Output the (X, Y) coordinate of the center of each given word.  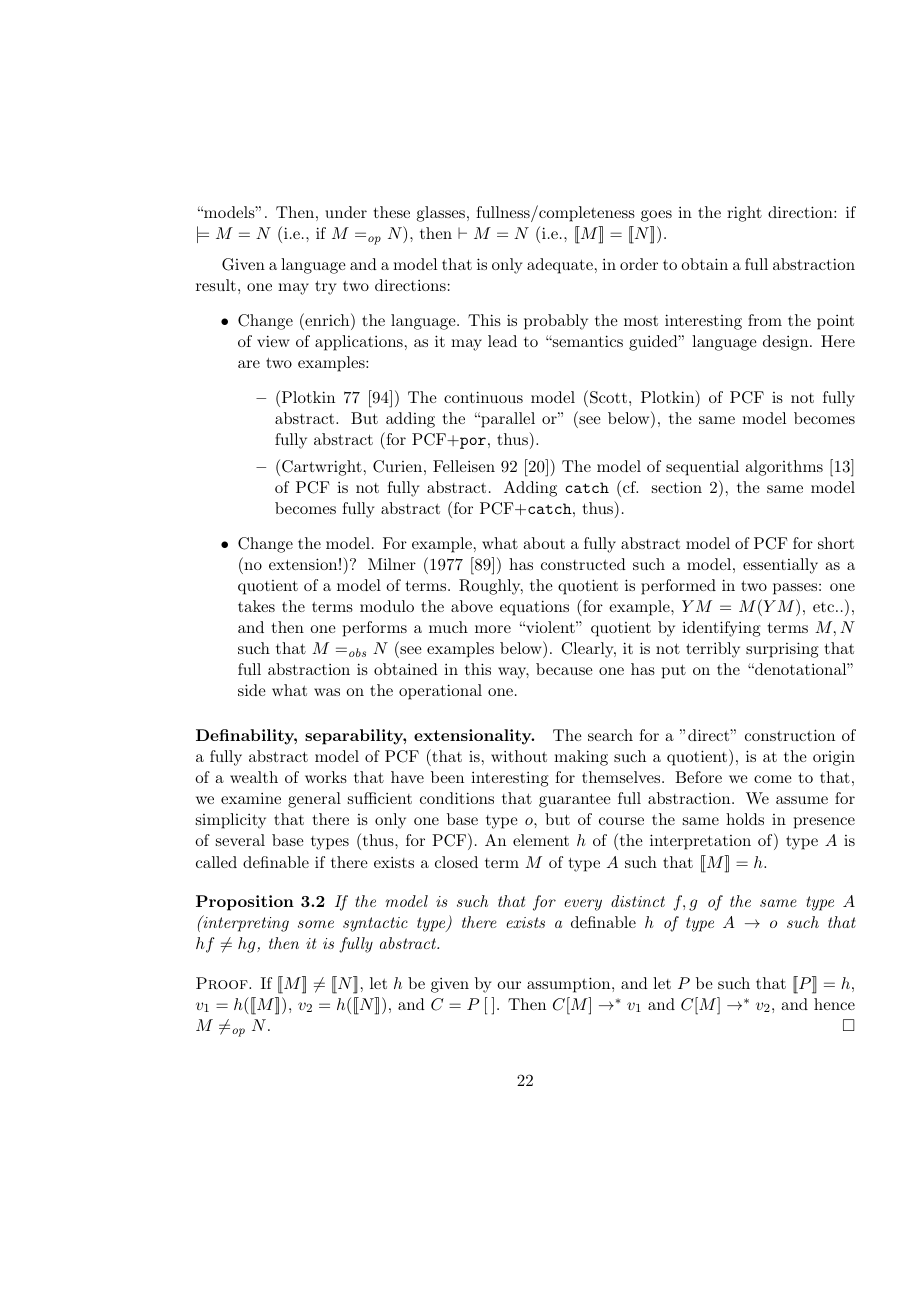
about (544, 543)
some (316, 924)
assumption (570, 985)
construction (790, 735)
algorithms (784, 468)
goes (656, 216)
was (327, 692)
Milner (392, 564)
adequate (560, 266)
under (346, 212)
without (519, 756)
